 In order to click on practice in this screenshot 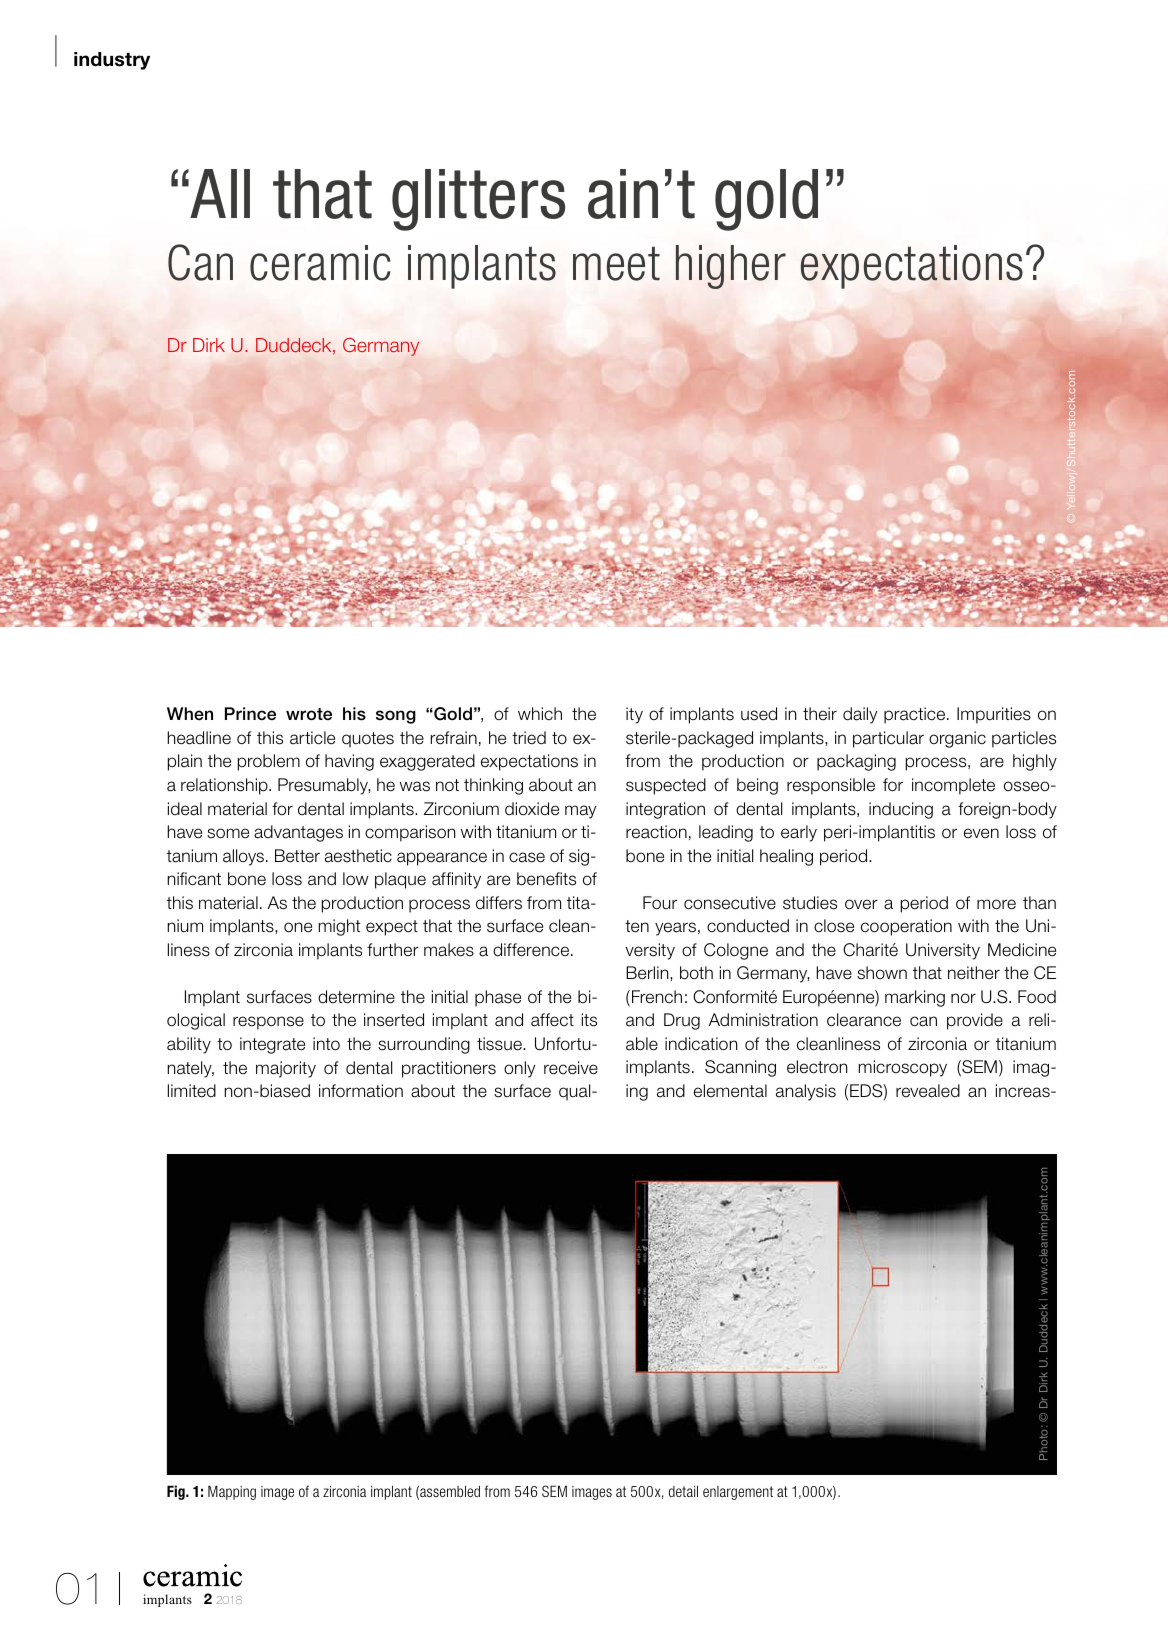, I will do `click(916, 715)`.
